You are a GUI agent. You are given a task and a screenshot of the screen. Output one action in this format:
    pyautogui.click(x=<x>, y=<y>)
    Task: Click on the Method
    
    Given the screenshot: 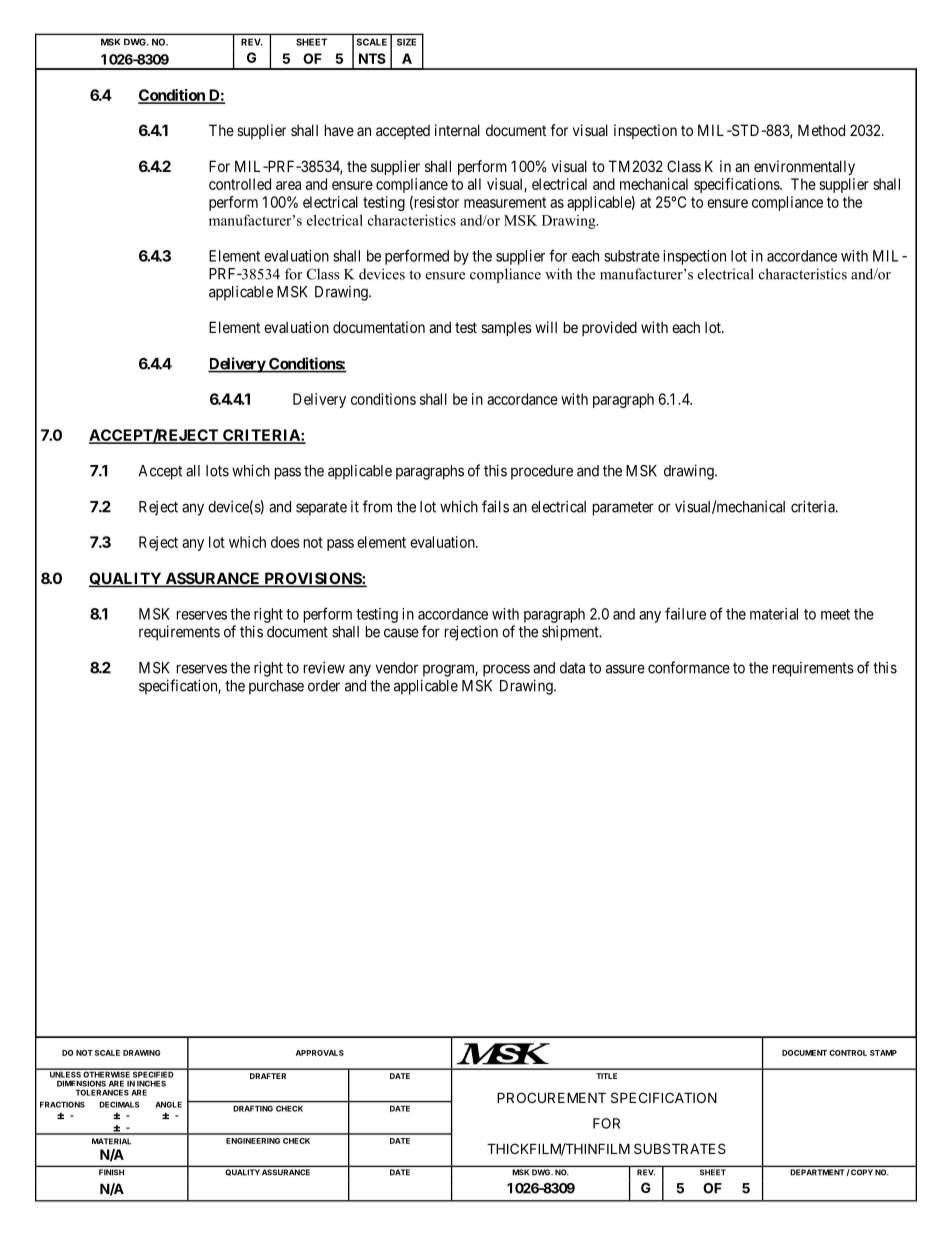 What is the action you would take?
    pyautogui.click(x=821, y=130)
